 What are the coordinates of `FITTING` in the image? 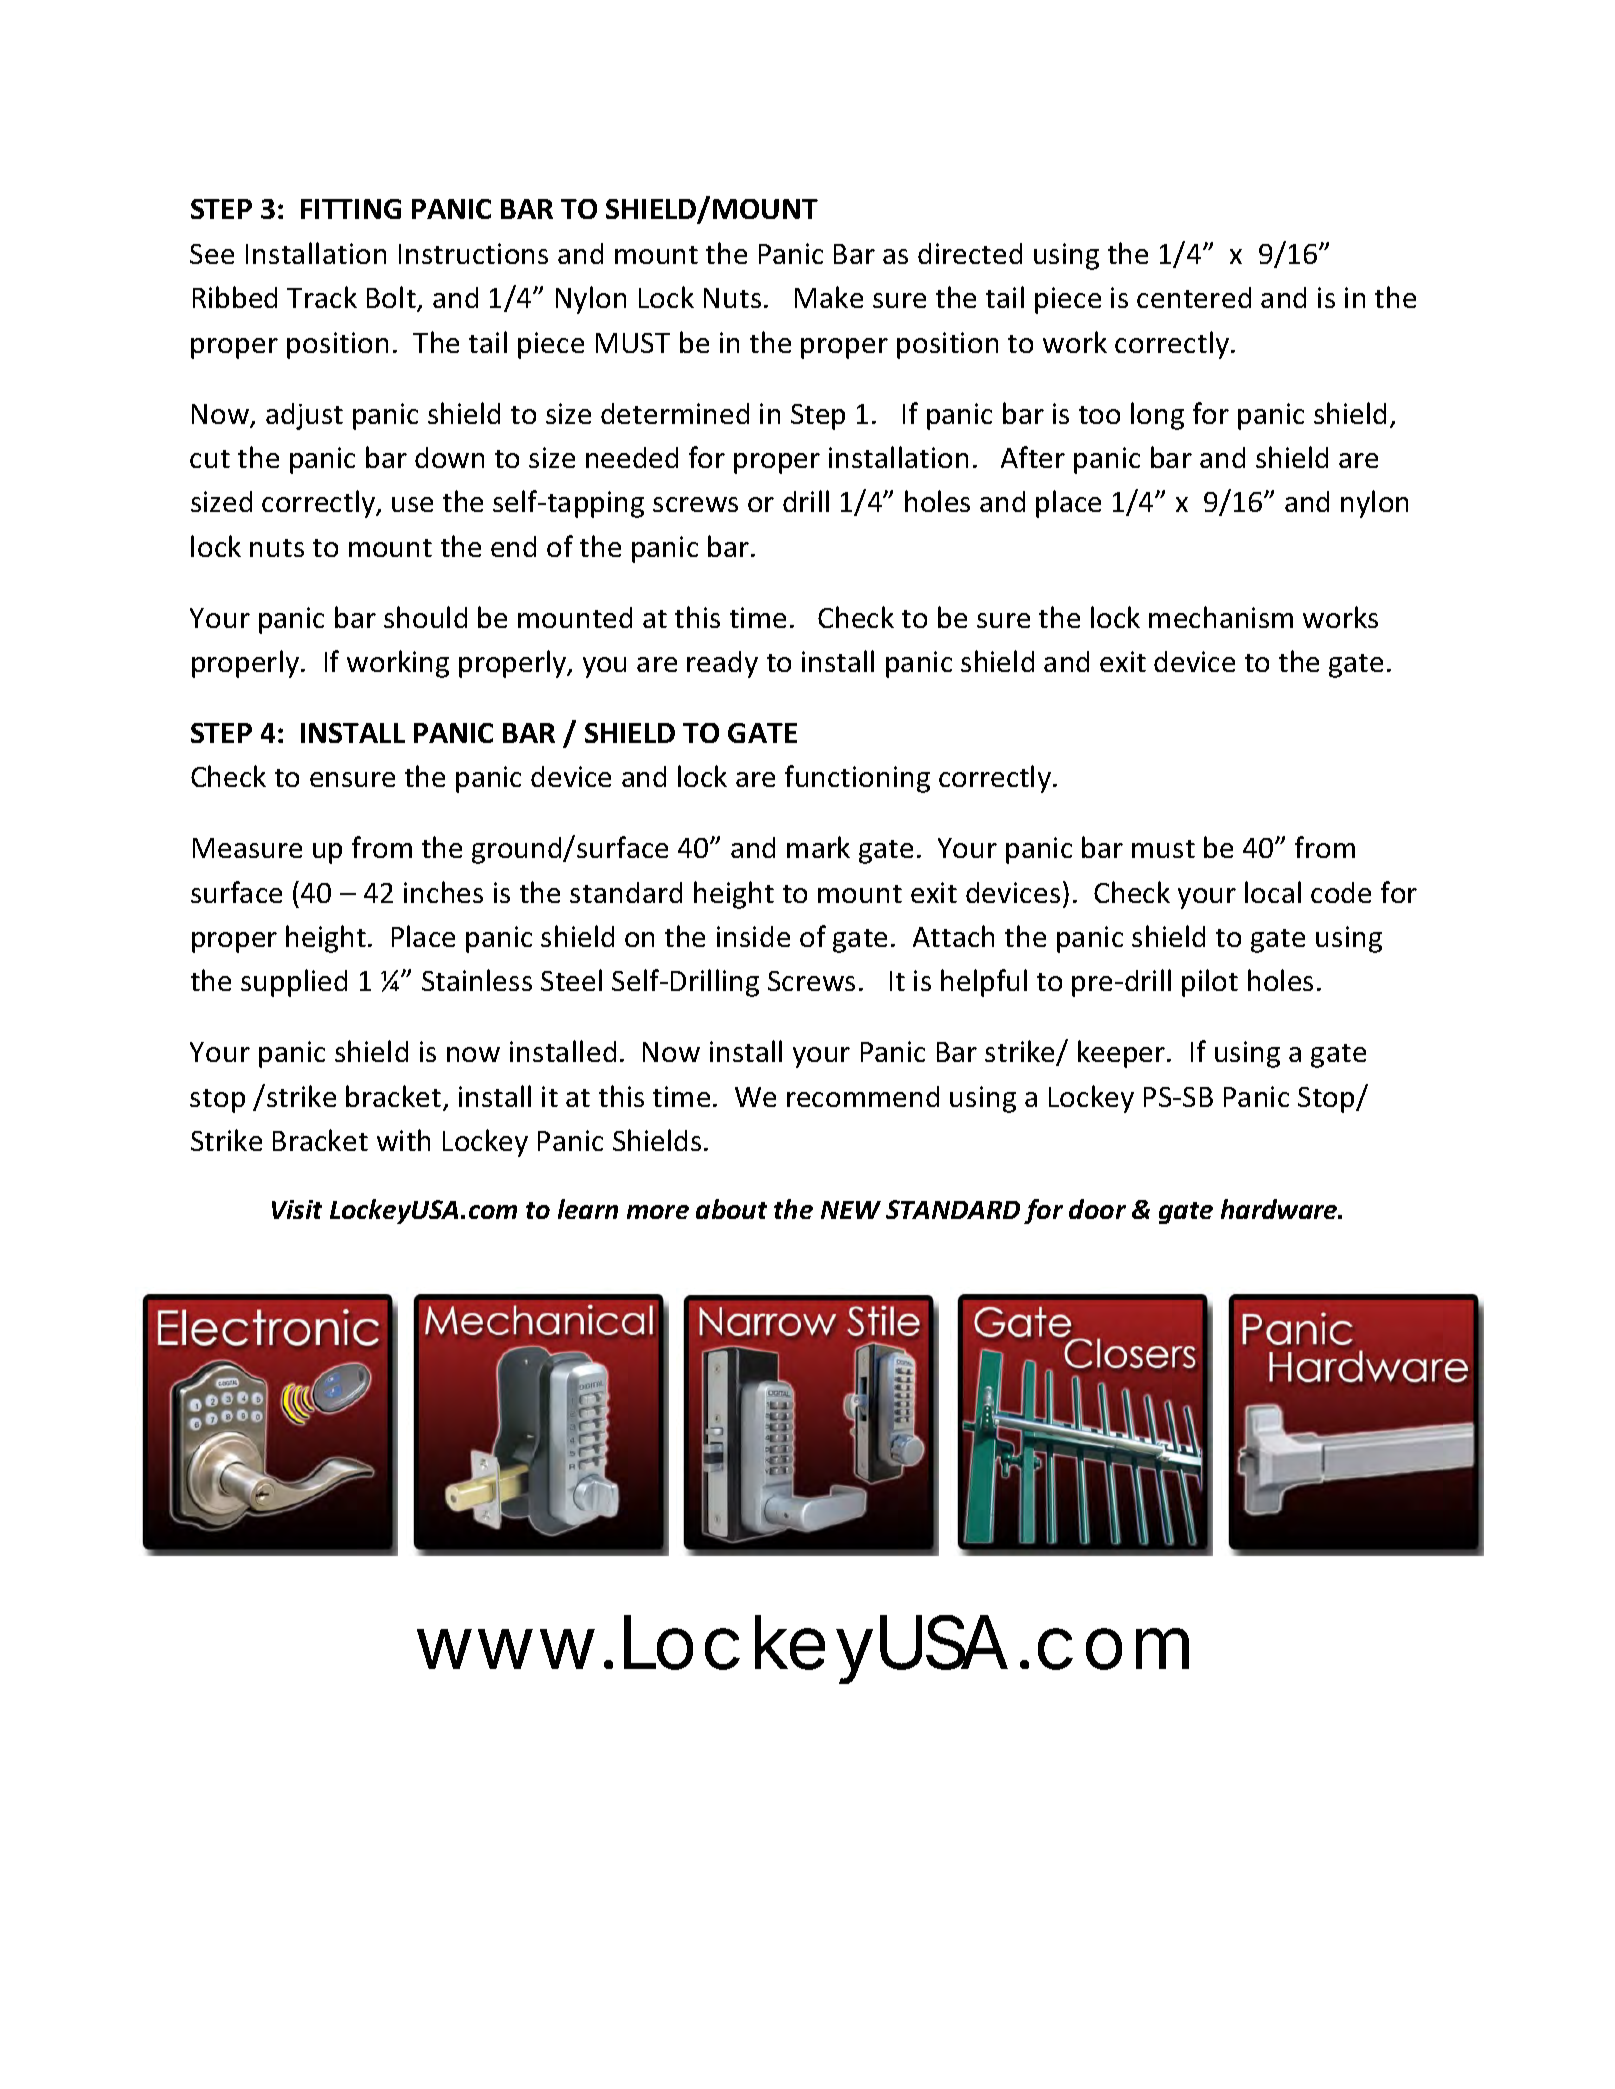 It's located at (351, 209).
